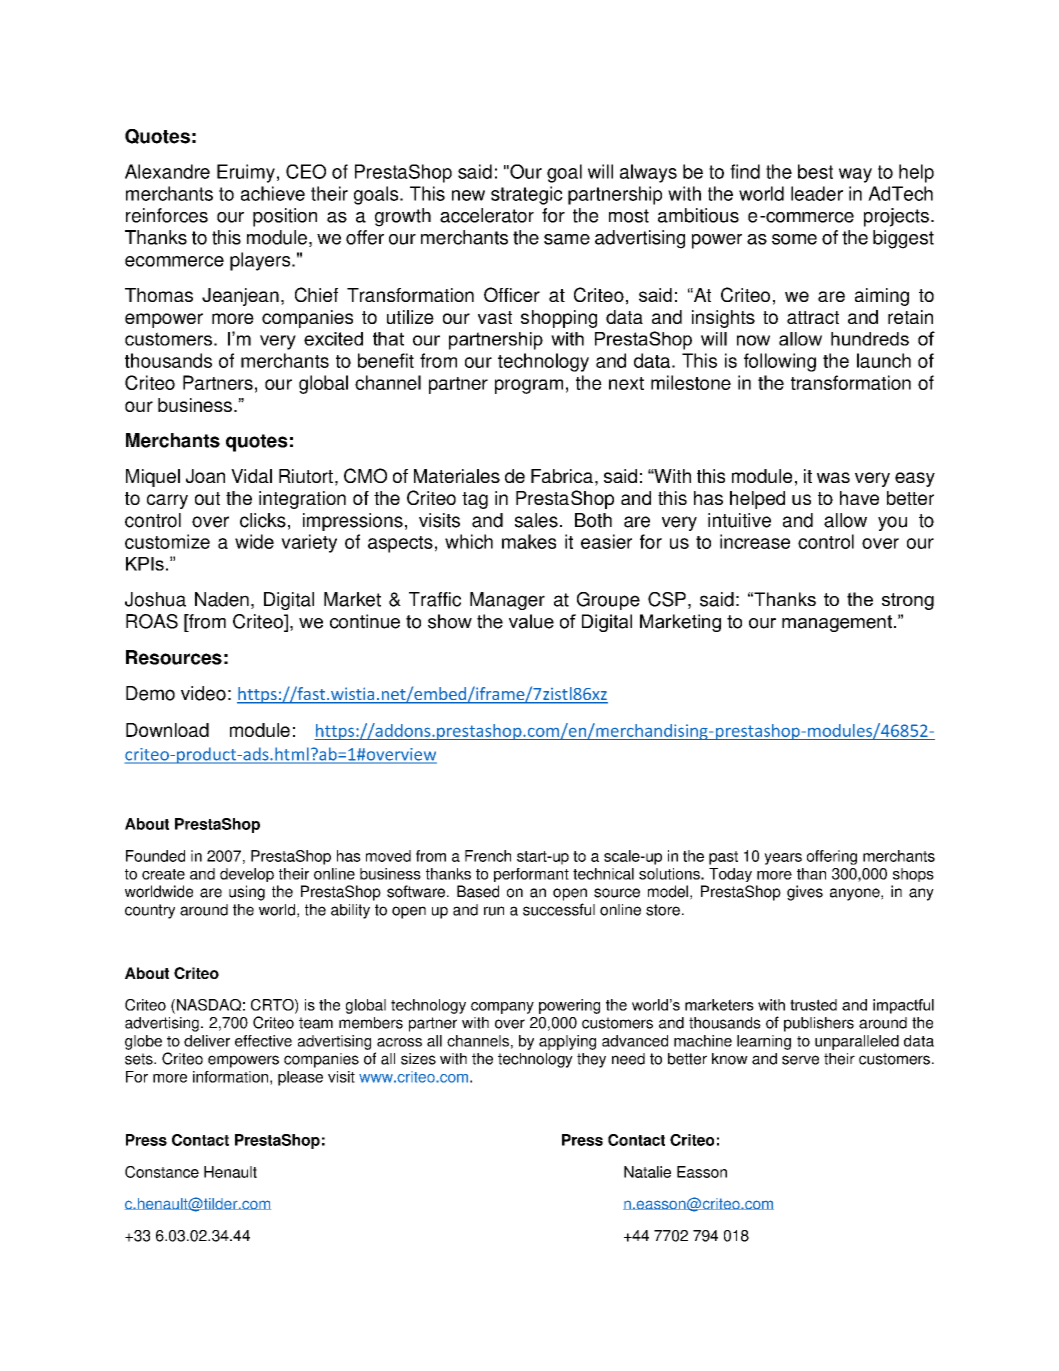 The width and height of the document is (1059, 1371). What do you see at coordinates (527, 195) in the document?
I see `strategic` at bounding box center [527, 195].
